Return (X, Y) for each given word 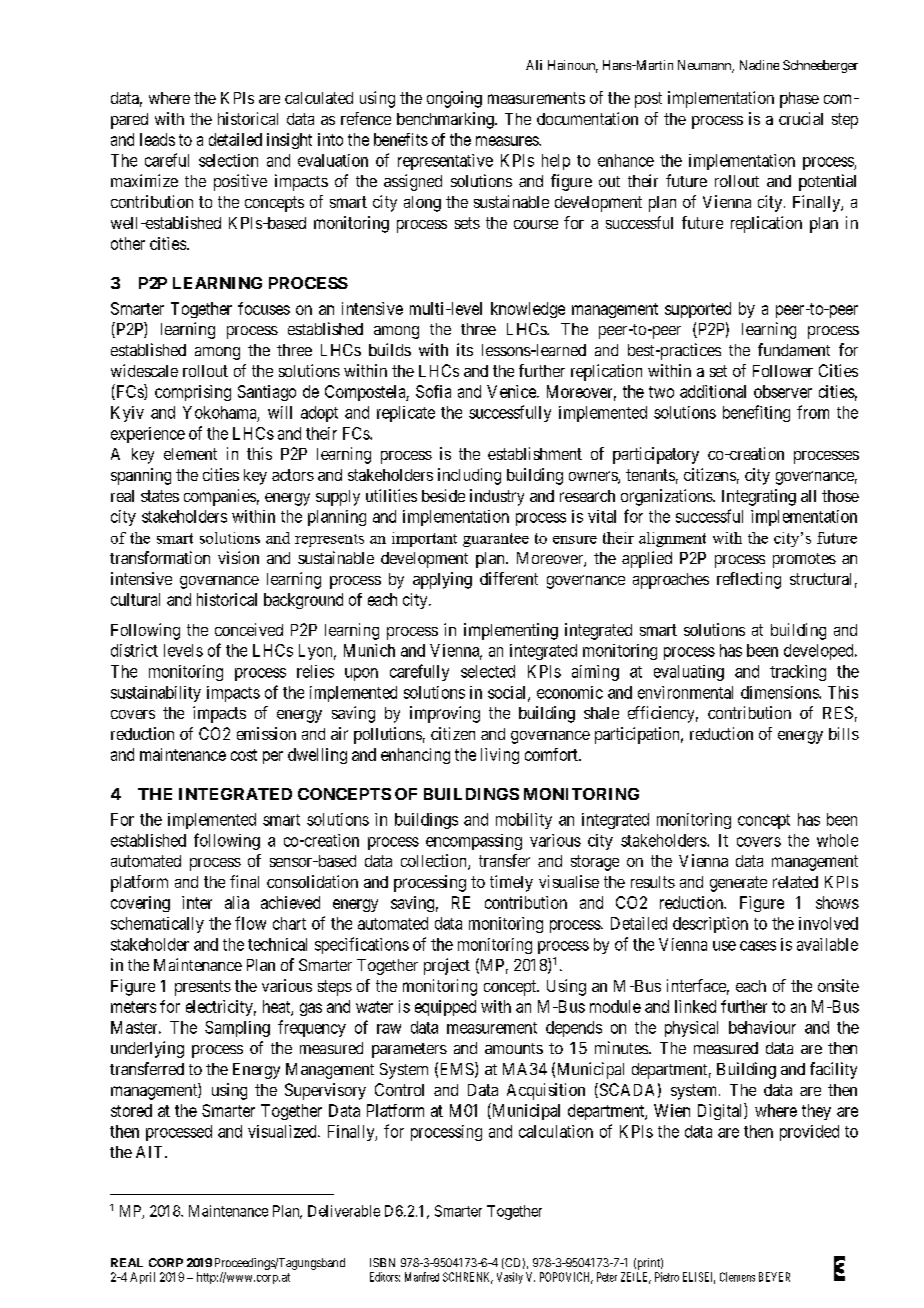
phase (799, 100)
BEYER (774, 1277)
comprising (193, 393)
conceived (249, 629)
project (447, 966)
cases (758, 946)
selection (228, 160)
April (142, 1278)
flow (250, 923)
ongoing (454, 99)
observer (783, 391)
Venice (512, 391)
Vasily (510, 1278)
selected (488, 671)
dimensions (780, 692)
